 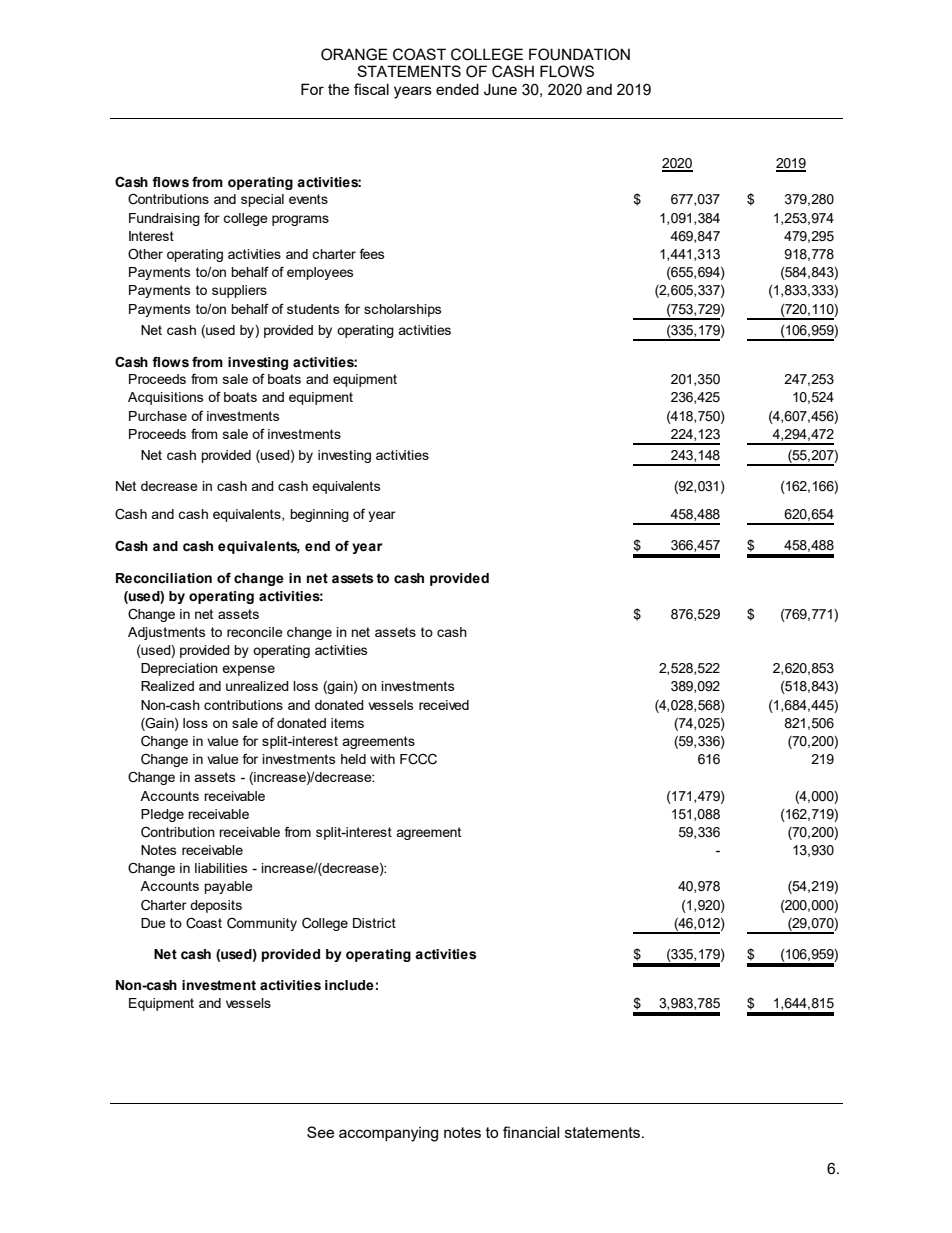 What do you see at coordinates (372, 254) in the image?
I see `fees` at bounding box center [372, 254].
